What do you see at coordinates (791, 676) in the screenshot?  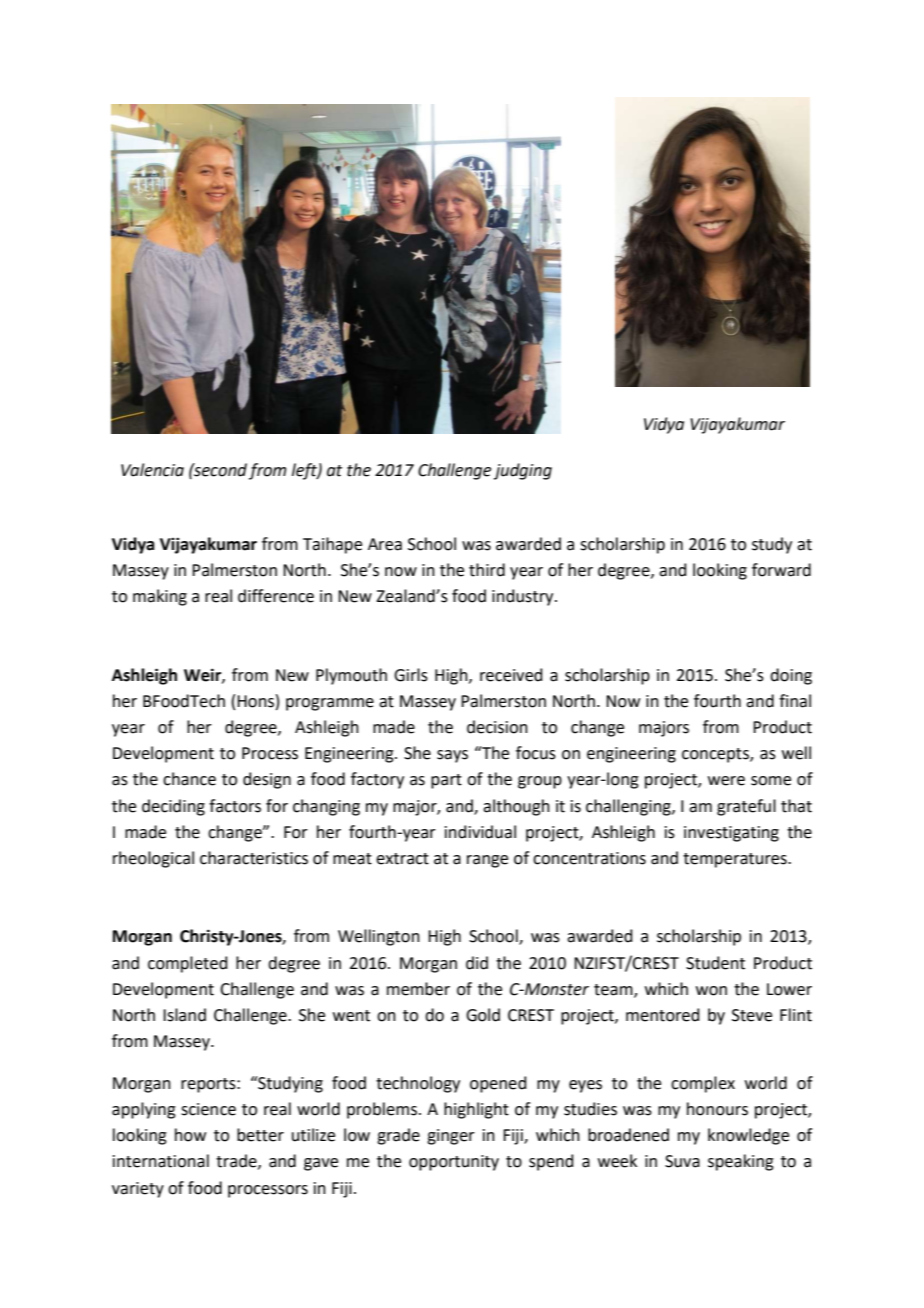 I see `doing` at bounding box center [791, 676].
